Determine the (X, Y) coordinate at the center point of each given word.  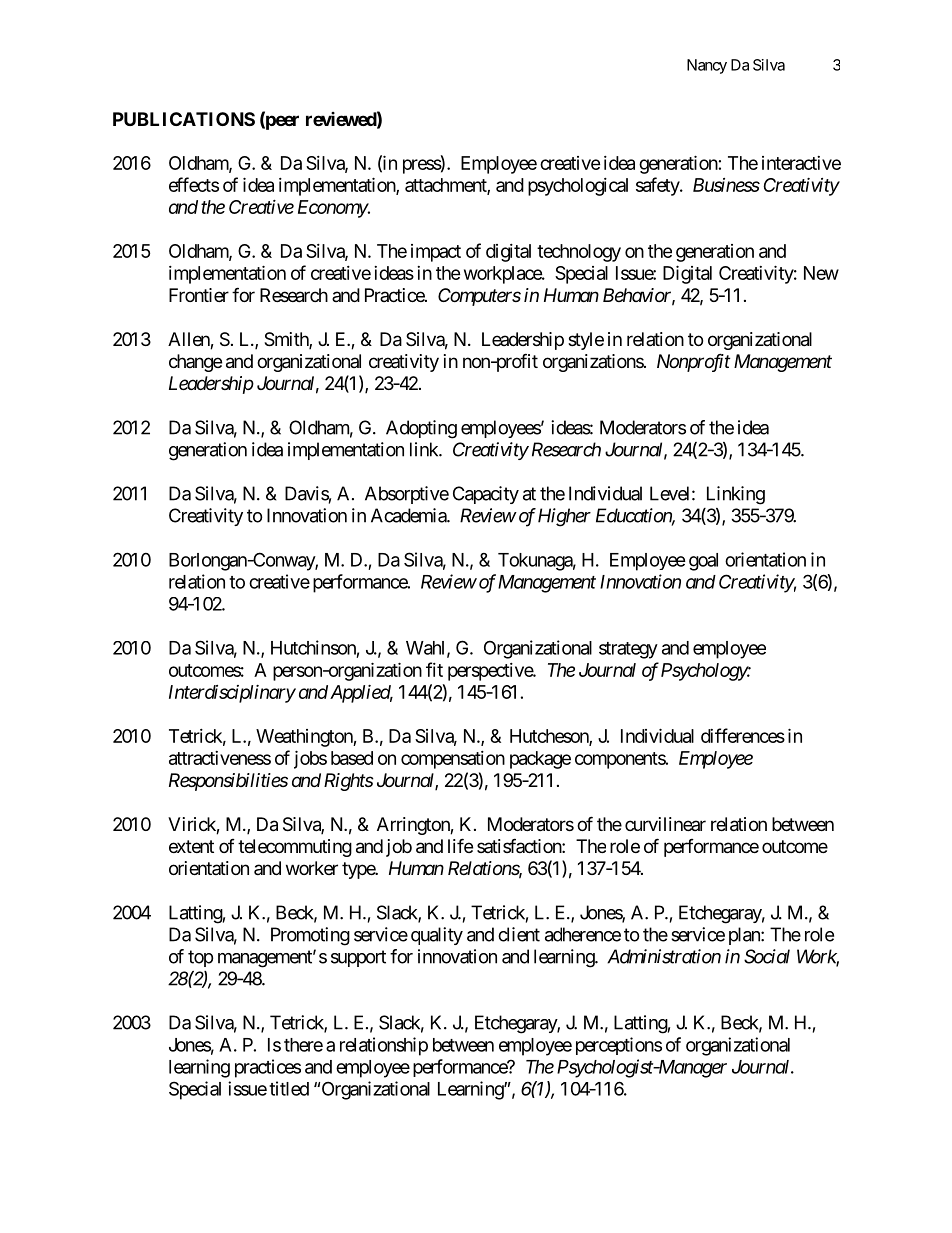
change (195, 363)
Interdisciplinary (232, 694)
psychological (578, 187)
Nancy (707, 66)
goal (703, 562)
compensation (453, 760)
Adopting (421, 429)
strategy (628, 650)
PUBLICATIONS (184, 119)
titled (289, 1088)
